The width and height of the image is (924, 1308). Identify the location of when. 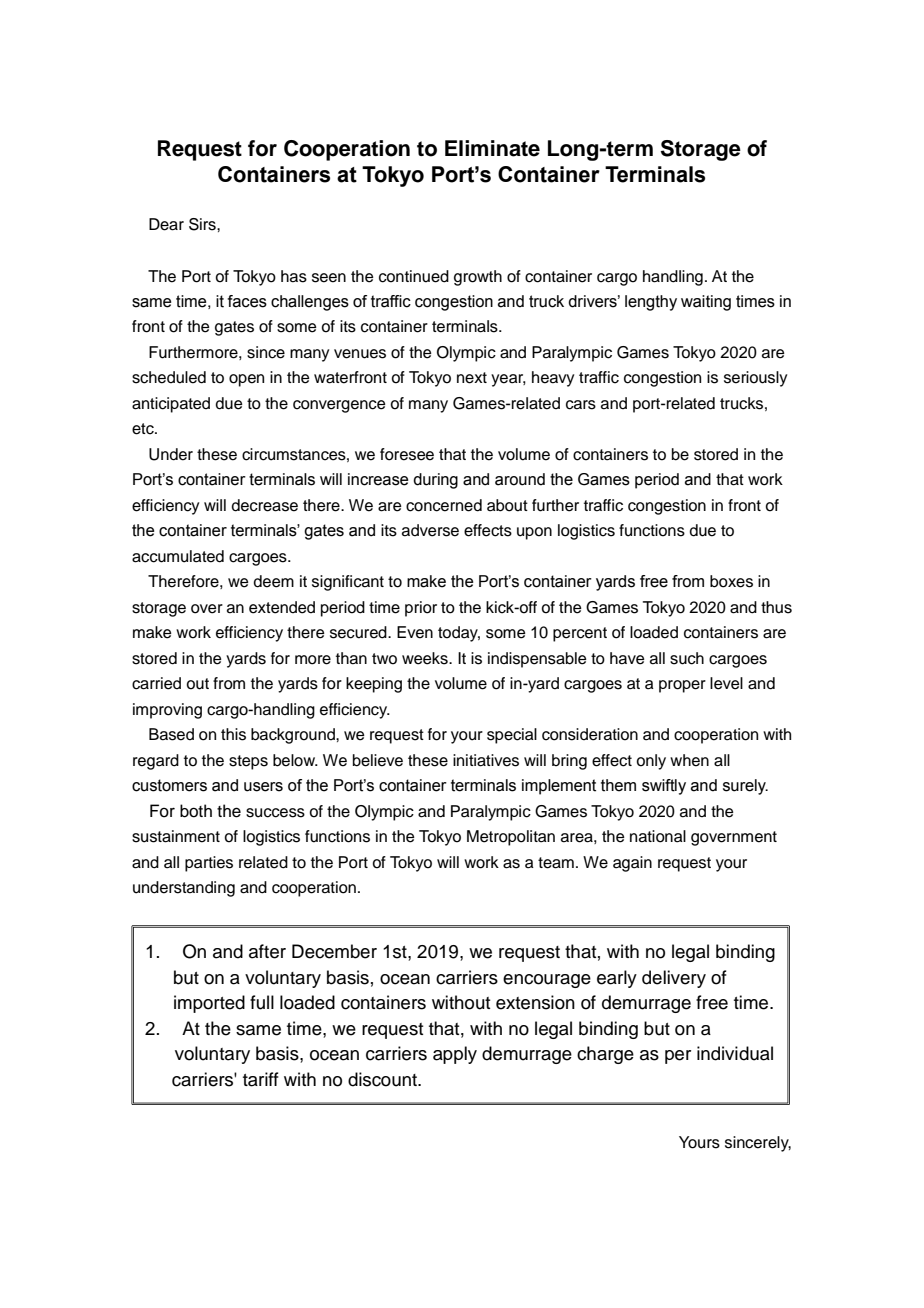
(689, 760).
